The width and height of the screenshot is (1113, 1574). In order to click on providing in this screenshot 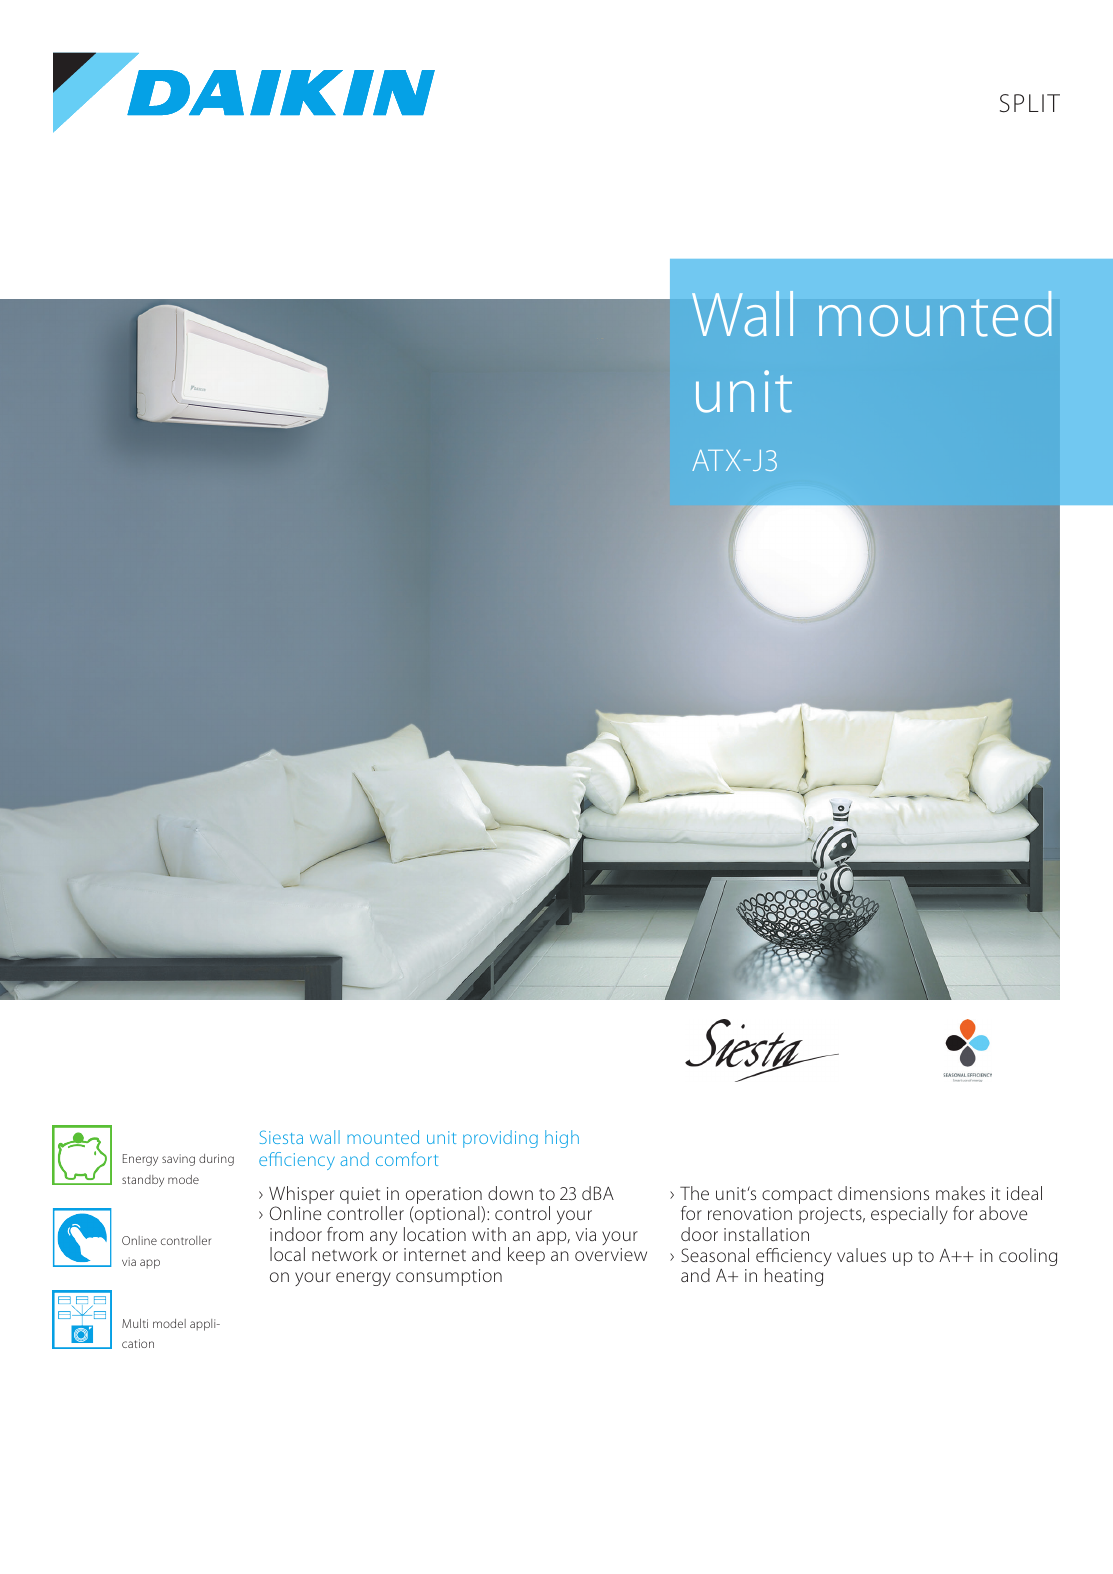, I will do `click(500, 1139)`.
